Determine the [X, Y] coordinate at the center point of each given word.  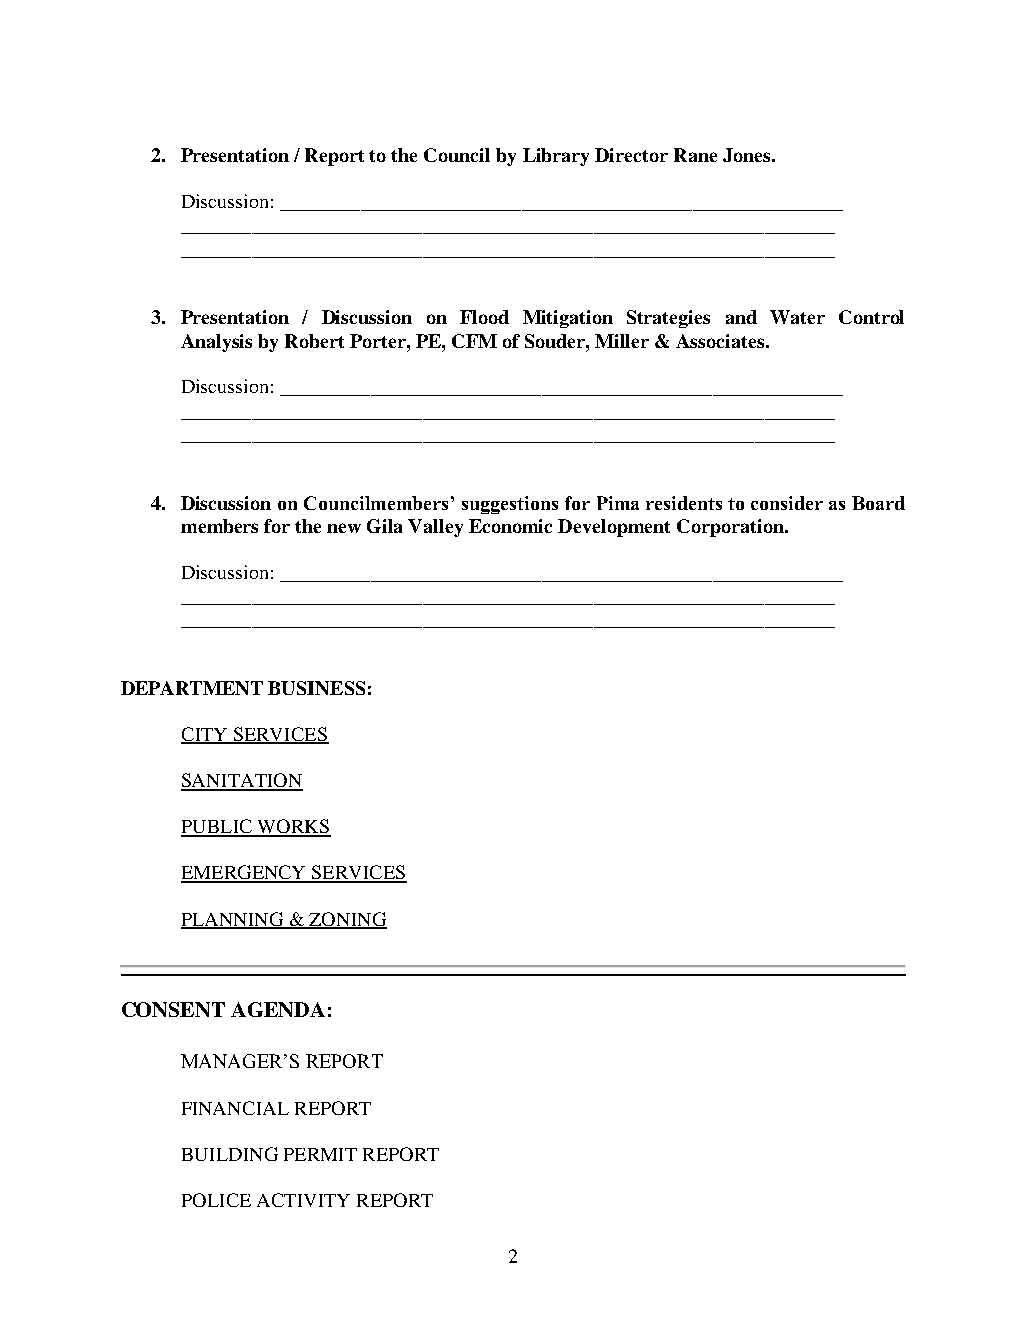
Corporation [731, 528]
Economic [510, 526]
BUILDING [230, 1154]
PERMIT [320, 1154]
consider [787, 503]
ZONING [347, 920]
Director [631, 155]
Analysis [216, 343]
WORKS [293, 827]
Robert [314, 341]
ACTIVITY [303, 1200]
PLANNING [233, 920]
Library [556, 157]
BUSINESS [316, 688]
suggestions [510, 505]
